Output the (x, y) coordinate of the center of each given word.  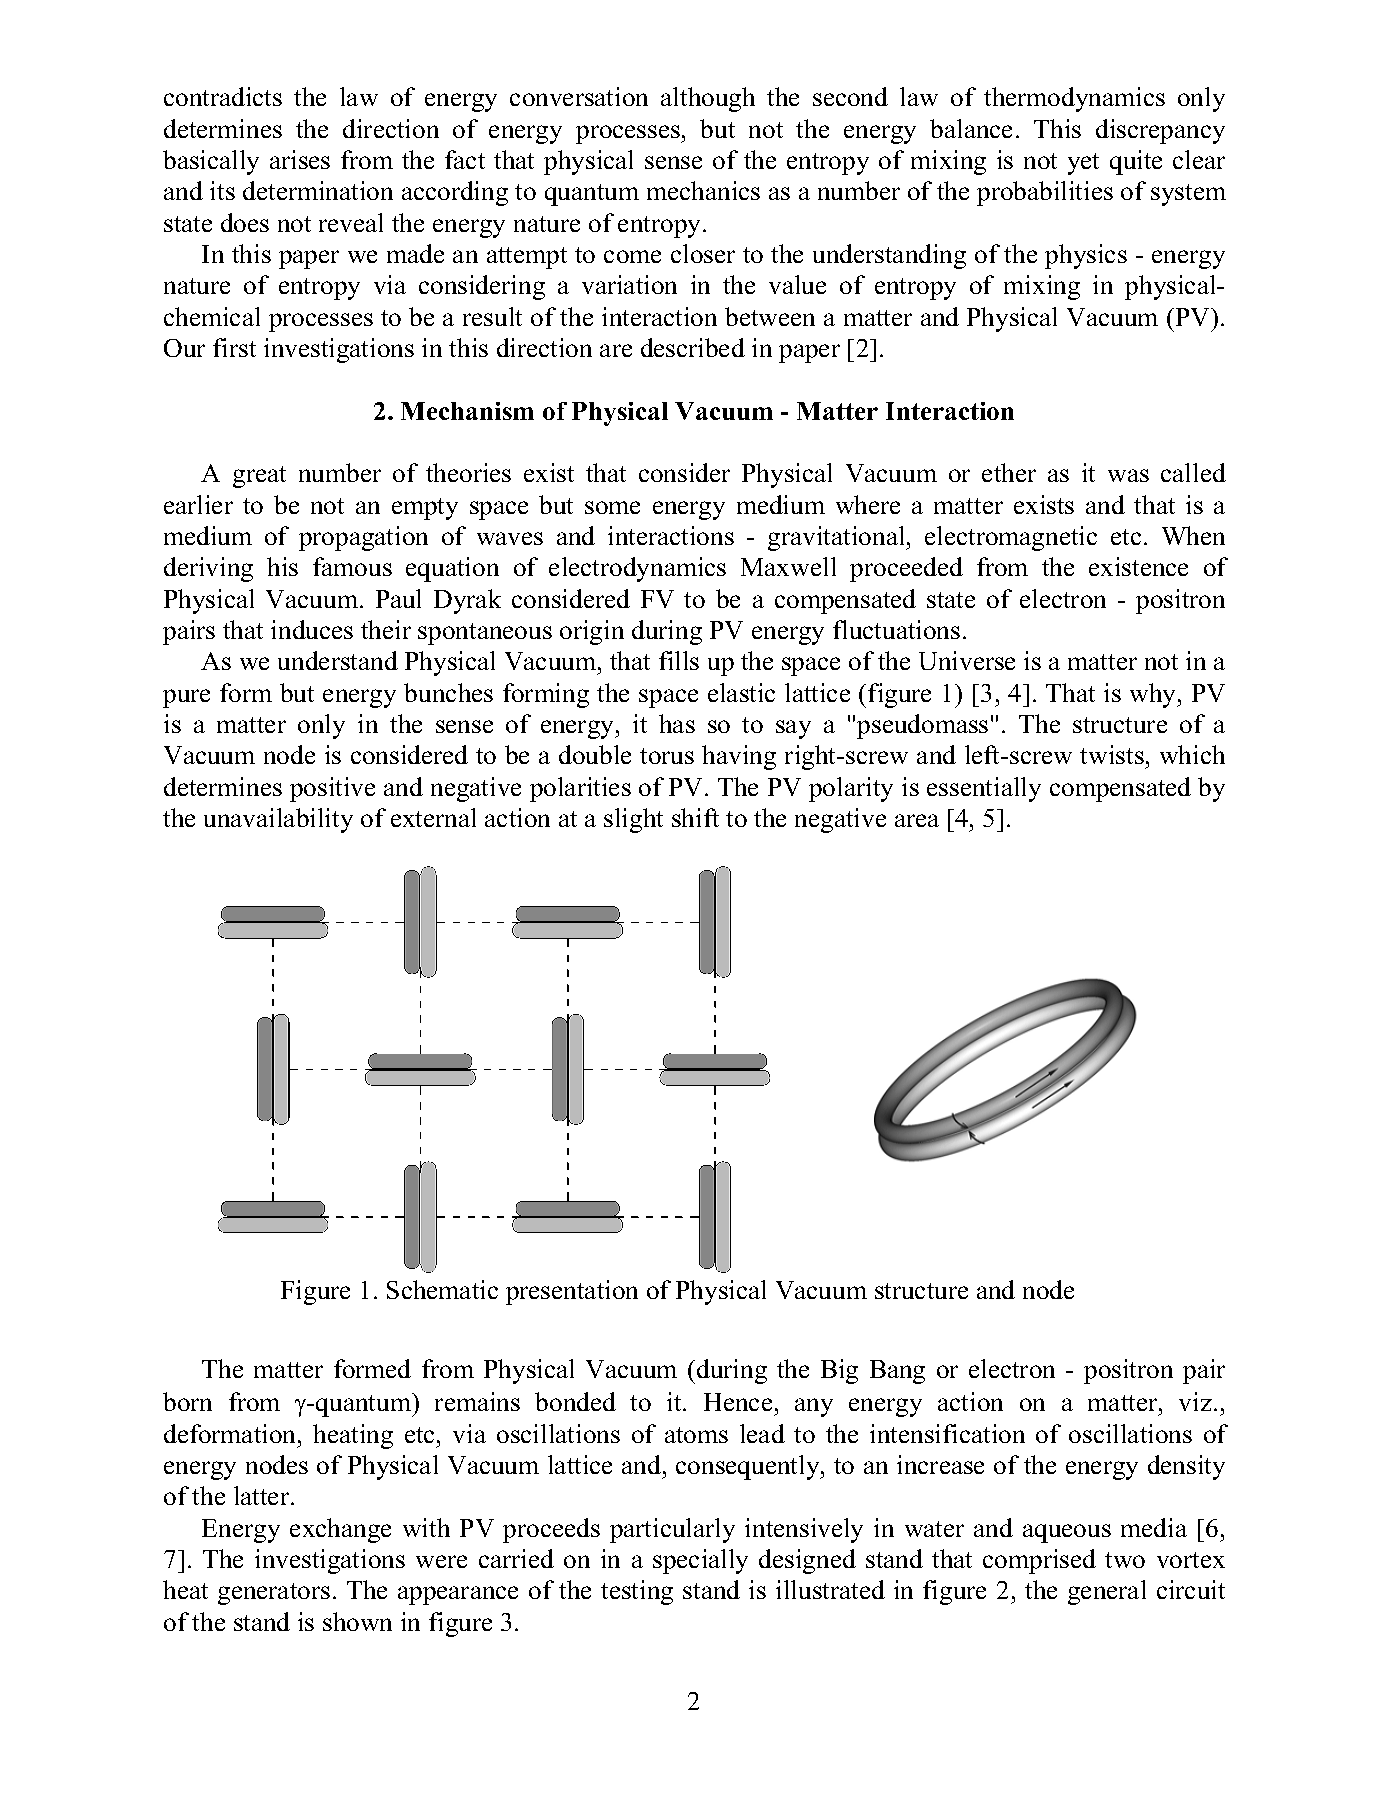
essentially (984, 789)
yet (1083, 164)
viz (1195, 1401)
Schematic (442, 1289)
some (612, 507)
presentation (572, 1292)
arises (300, 159)
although (708, 99)
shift (695, 817)
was (1128, 475)
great (259, 477)
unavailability (278, 820)
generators (274, 1594)
